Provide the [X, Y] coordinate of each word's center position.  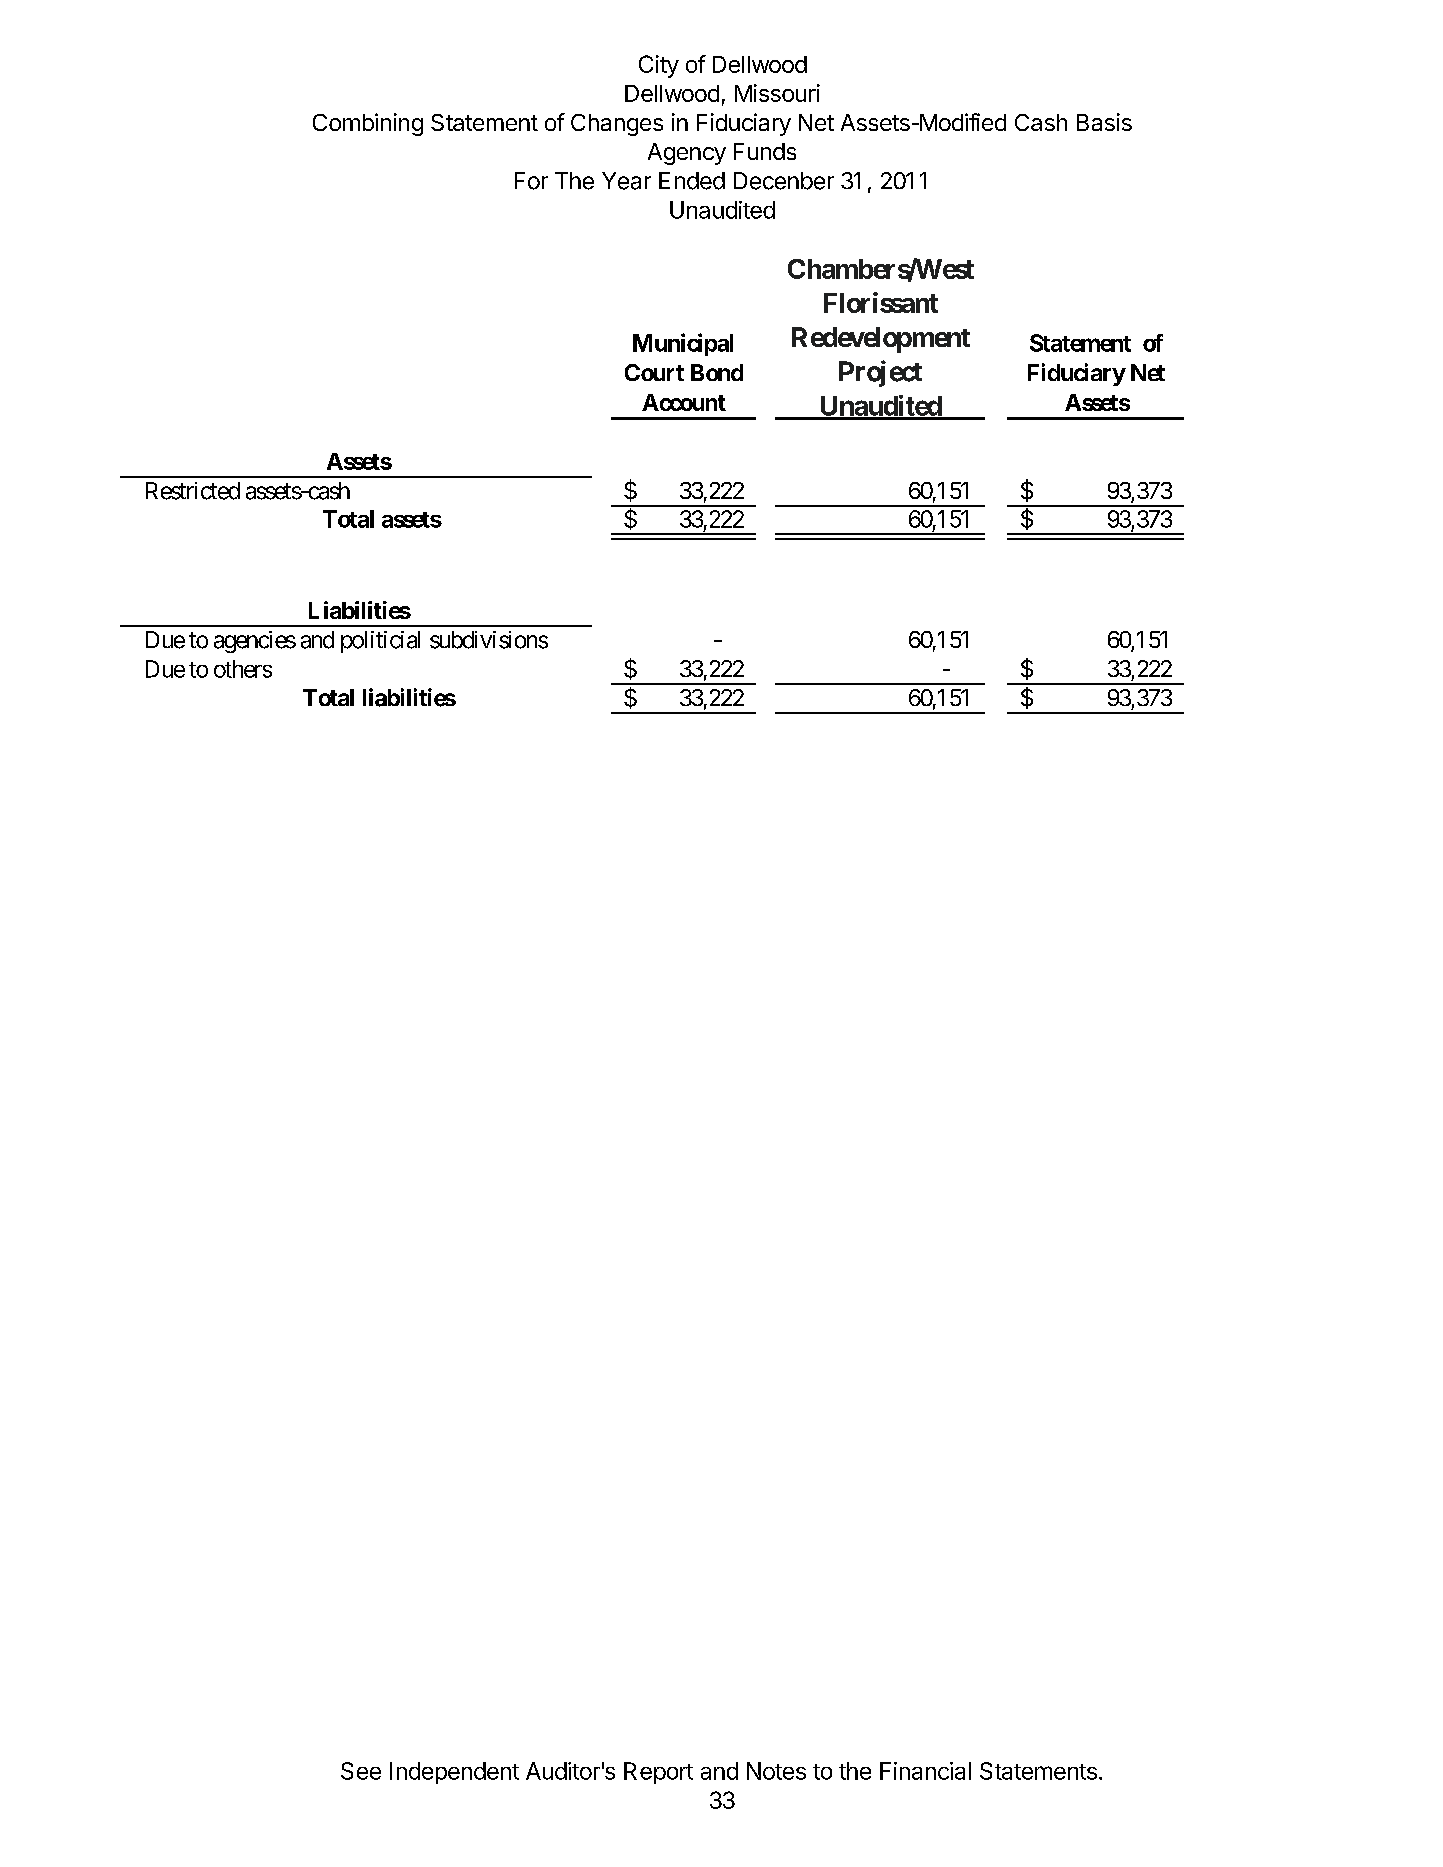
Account [684, 402]
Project [880, 373]
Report [658, 1773]
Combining [368, 124]
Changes [617, 125]
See [361, 1771]
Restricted [193, 491]
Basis [1104, 122]
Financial [925, 1771]
